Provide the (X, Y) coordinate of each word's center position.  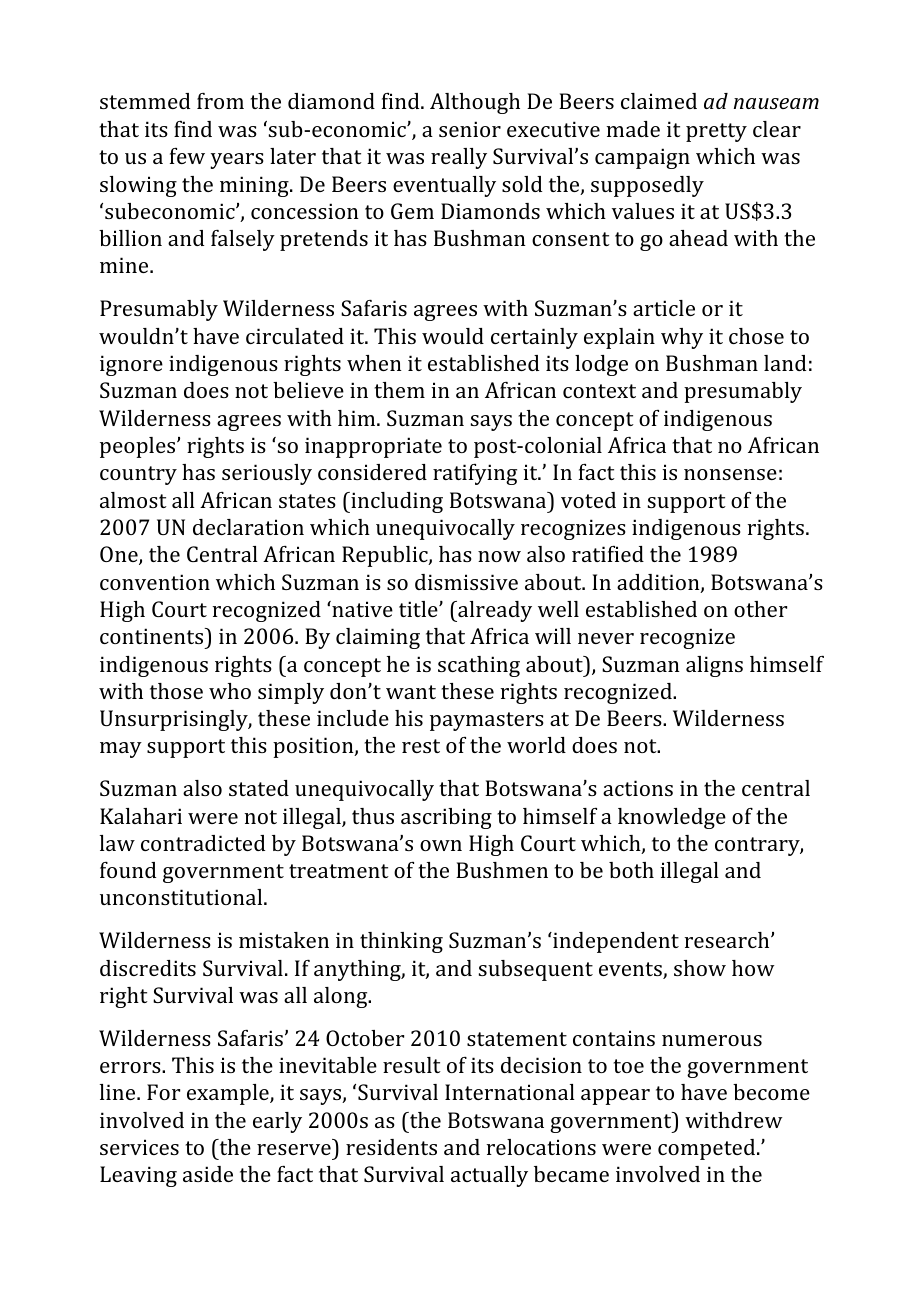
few (187, 156)
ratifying (475, 474)
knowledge (672, 818)
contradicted (203, 843)
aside (208, 1174)
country (138, 475)
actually (489, 1176)
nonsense (730, 474)
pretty (716, 132)
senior (470, 129)
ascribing (446, 818)
